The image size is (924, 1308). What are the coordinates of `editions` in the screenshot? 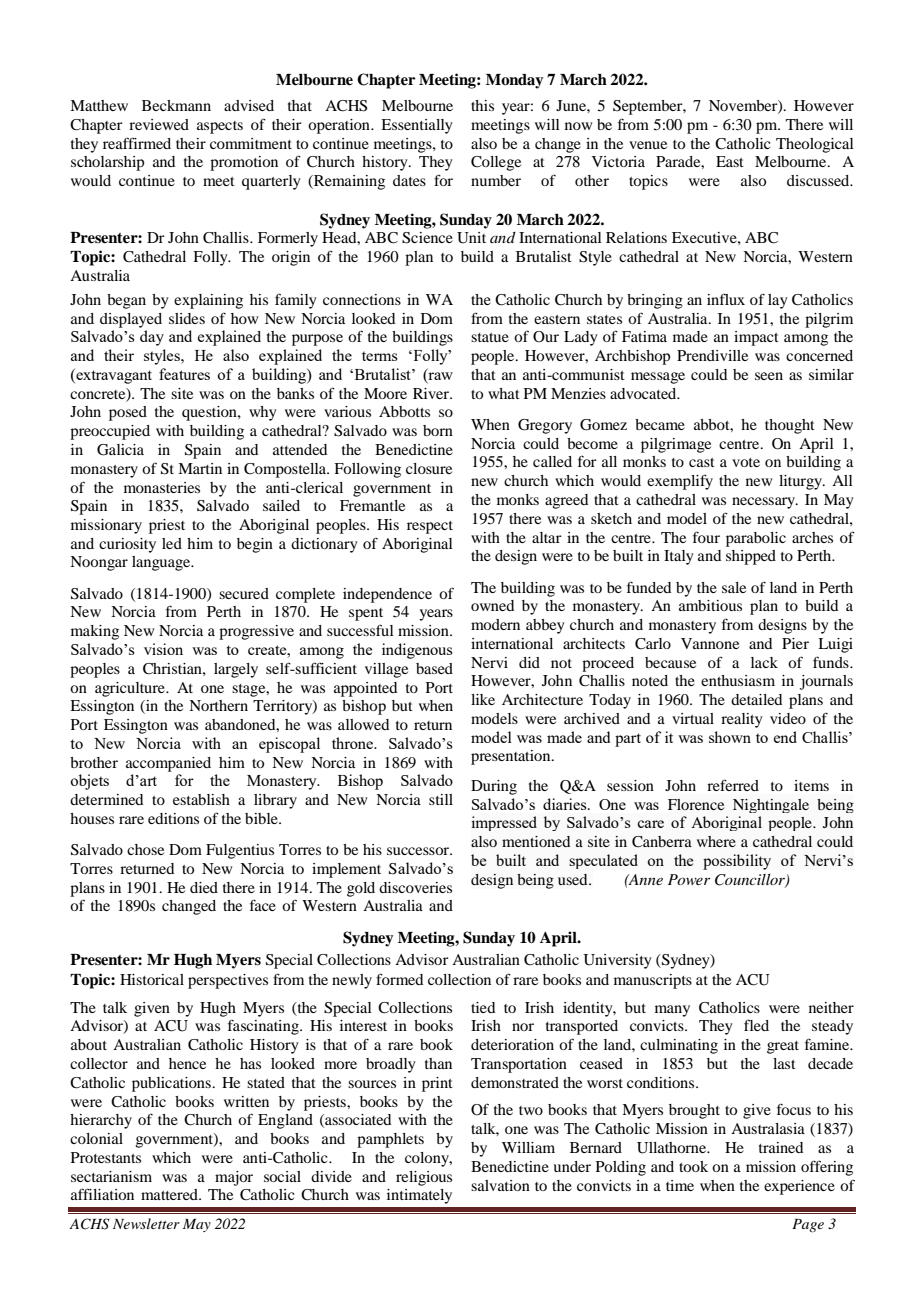 It's located at (173, 818).
